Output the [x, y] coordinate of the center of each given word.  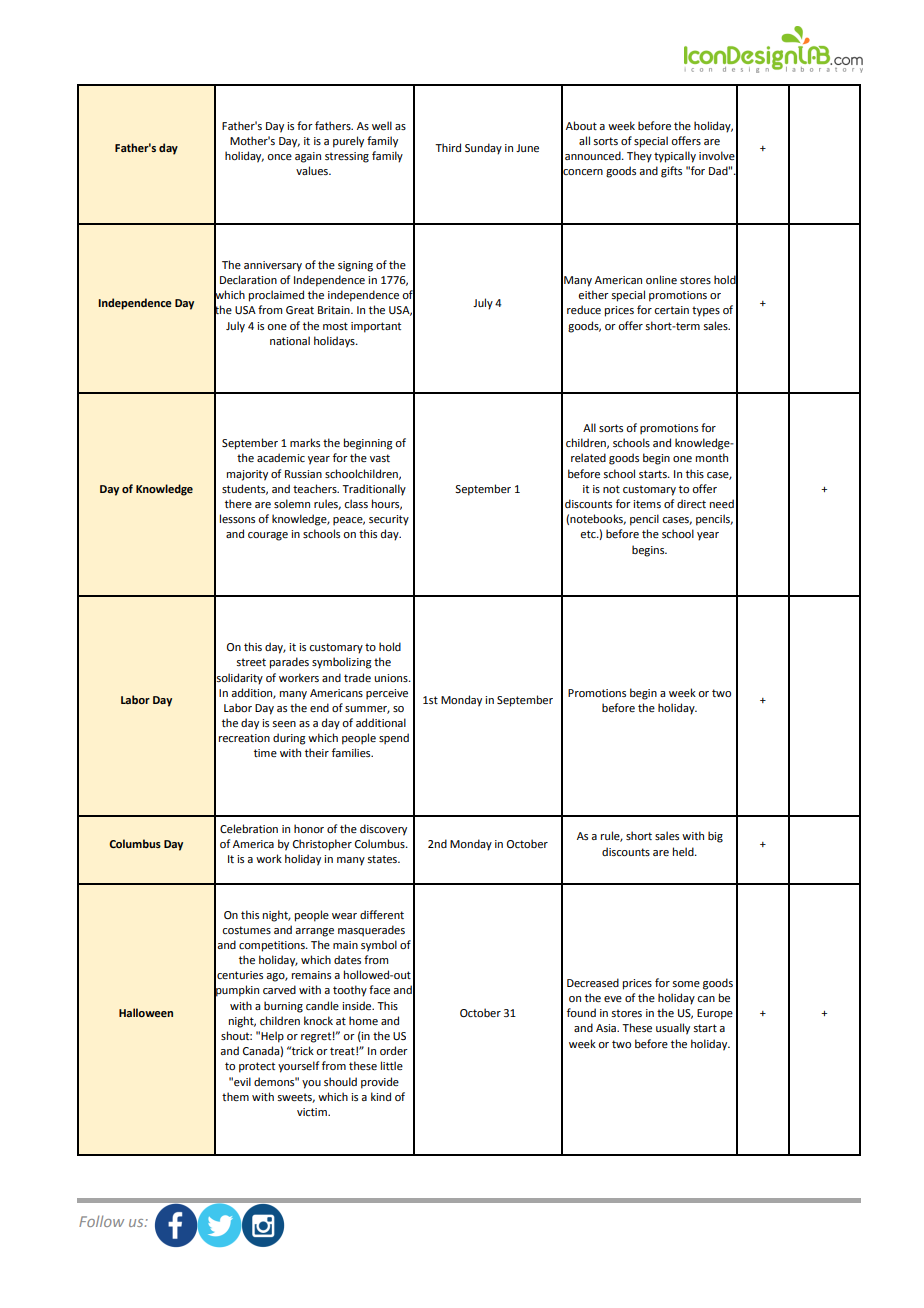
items [647, 504]
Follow [101, 1221]
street [251, 662]
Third [448, 147]
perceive [387, 694]
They [639, 157]
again [308, 157]
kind [381, 1096]
